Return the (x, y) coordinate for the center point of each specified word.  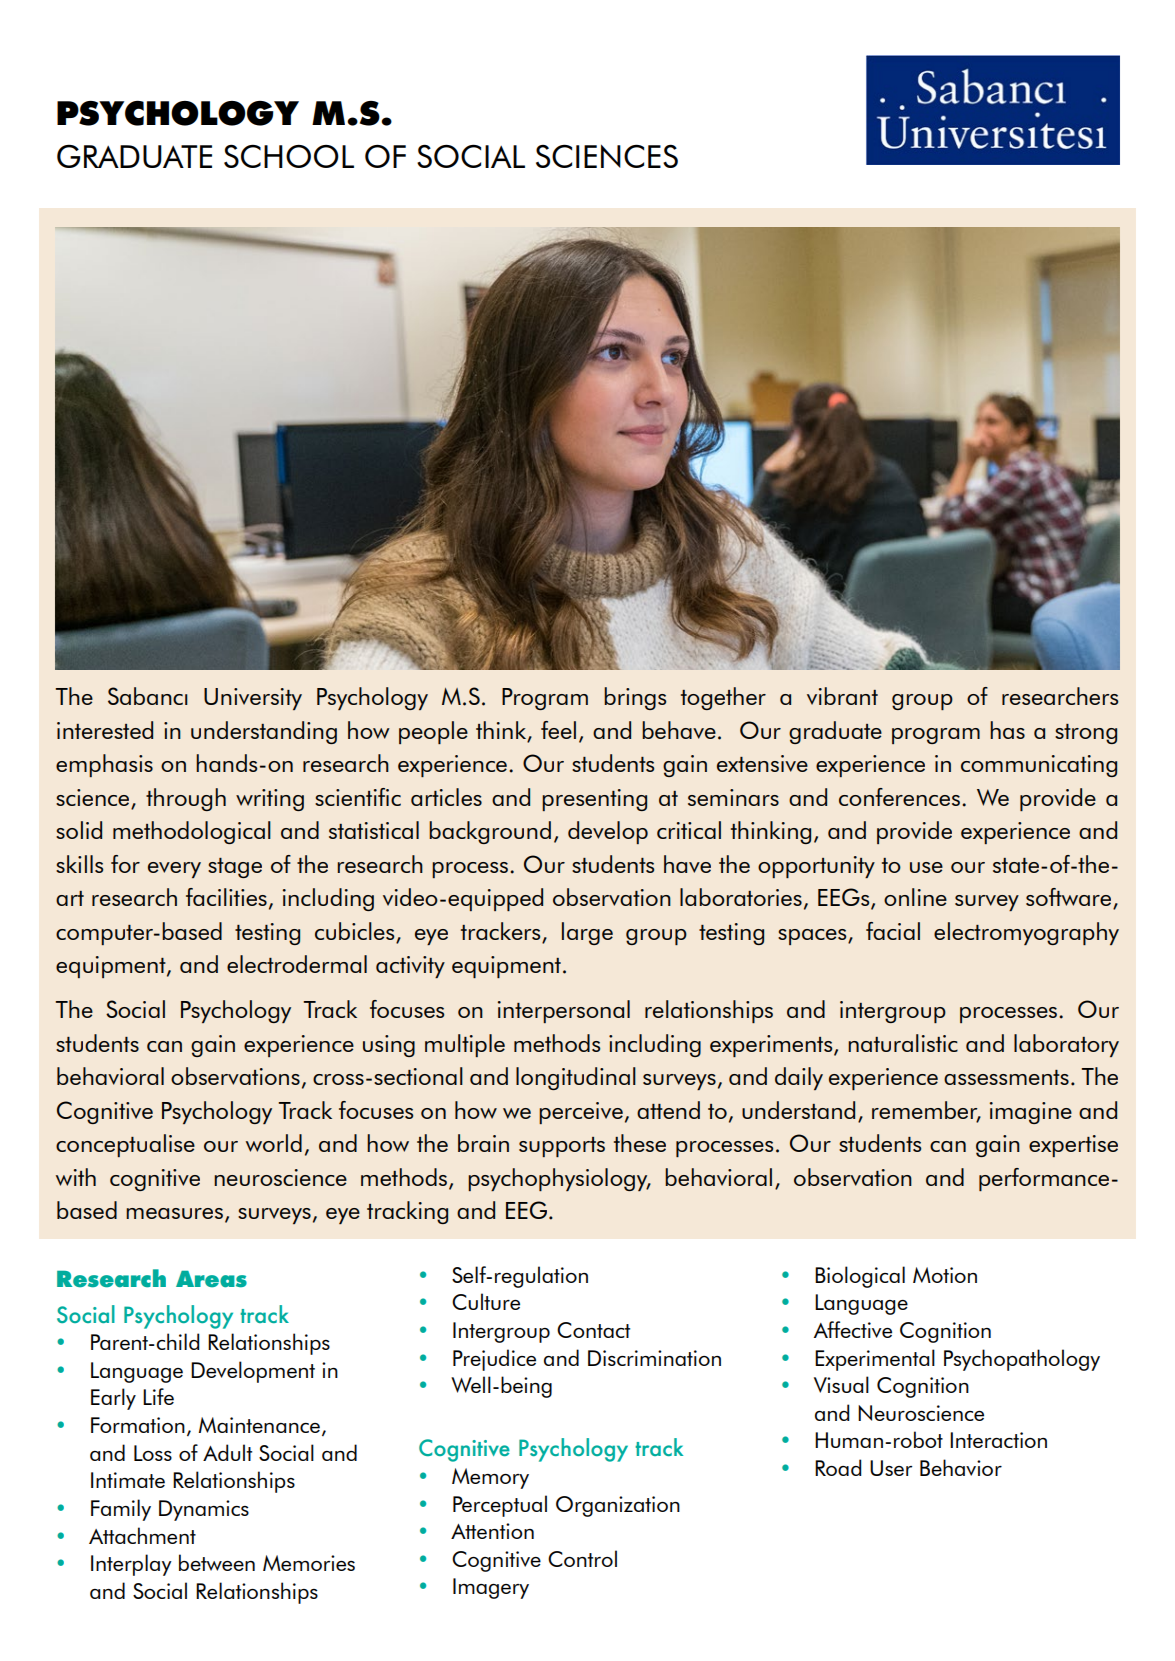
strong (1086, 734)
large (587, 933)
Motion (945, 1275)
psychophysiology (559, 1179)
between (217, 1562)
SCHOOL (289, 156)
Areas (211, 1279)
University (253, 699)
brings (635, 698)
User (891, 1468)
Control (582, 1558)
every (174, 870)
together (723, 698)
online (915, 897)
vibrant (842, 696)
